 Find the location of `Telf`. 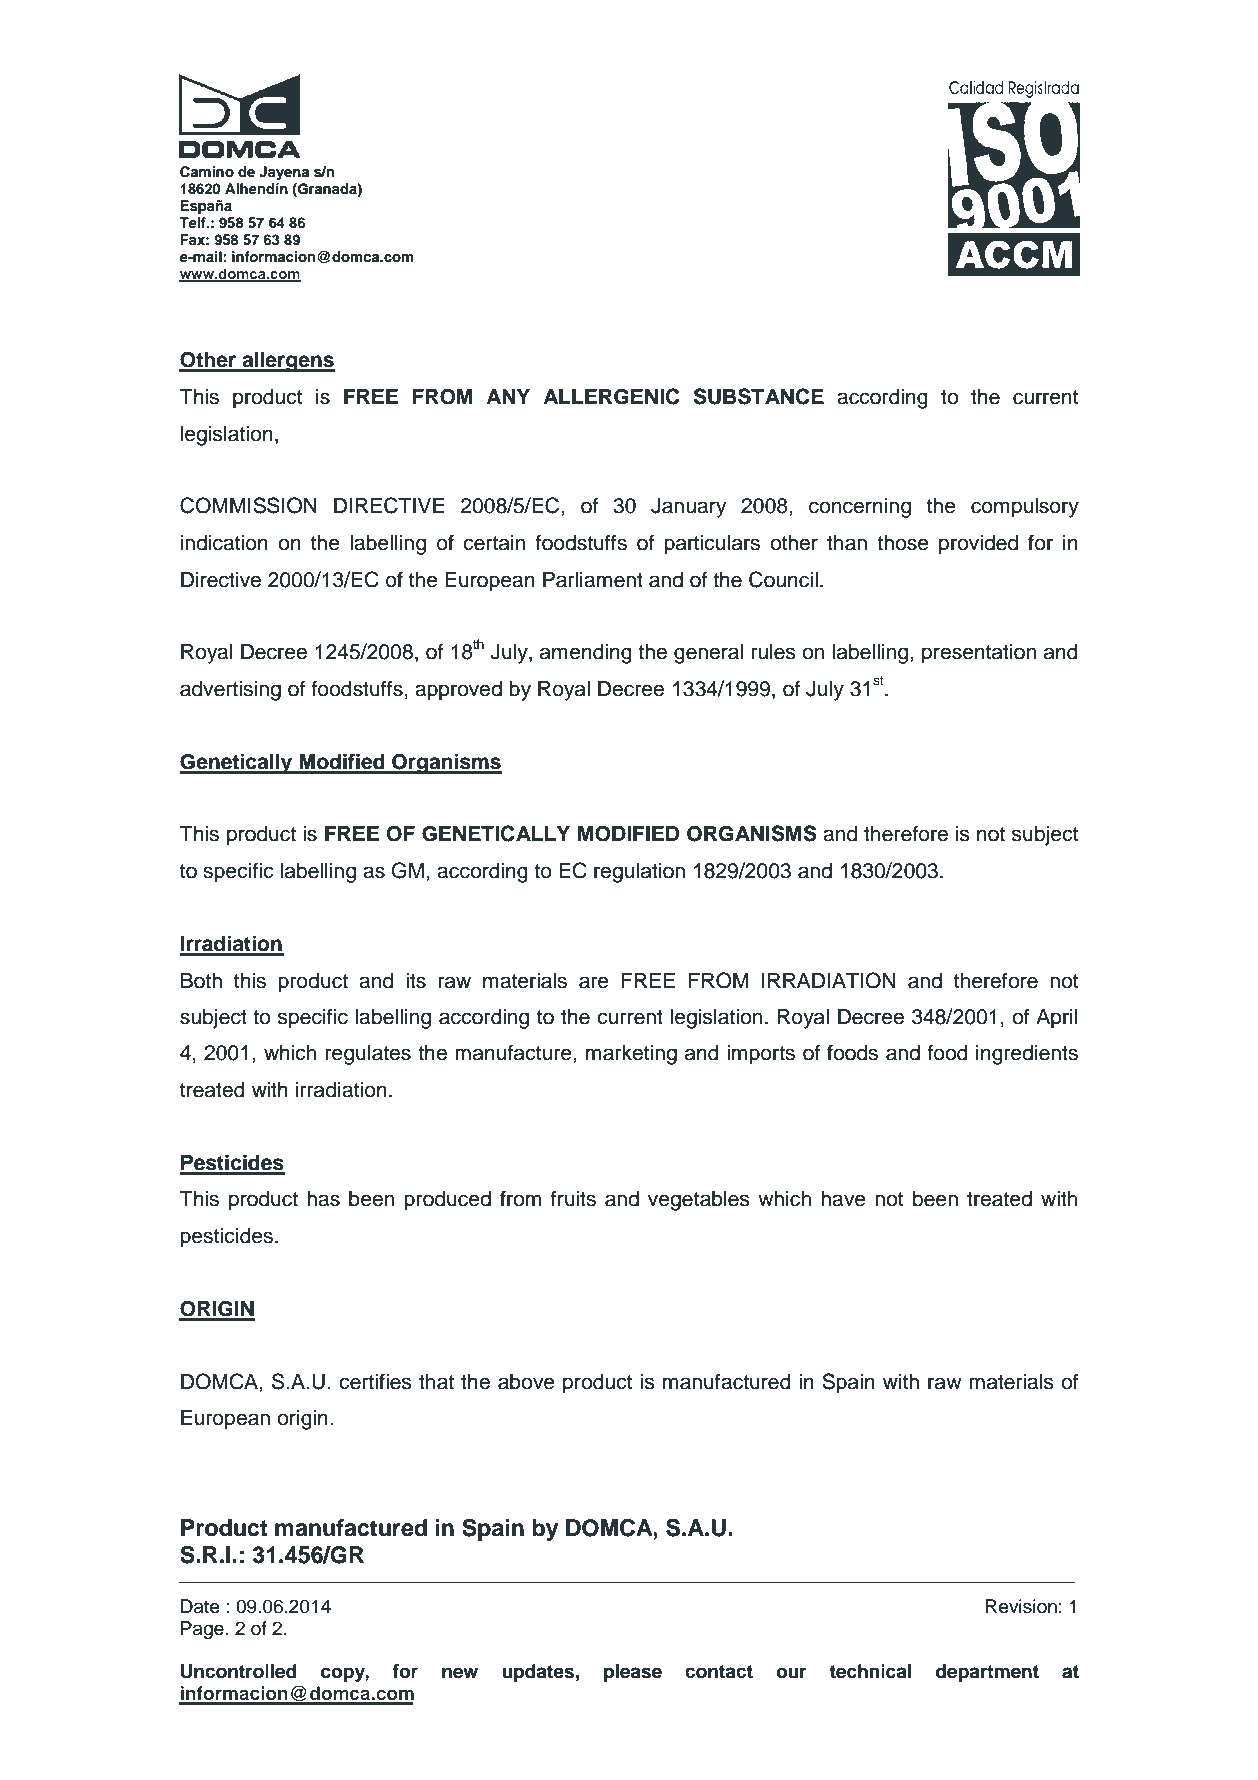

Telf is located at coordinates (193, 222).
